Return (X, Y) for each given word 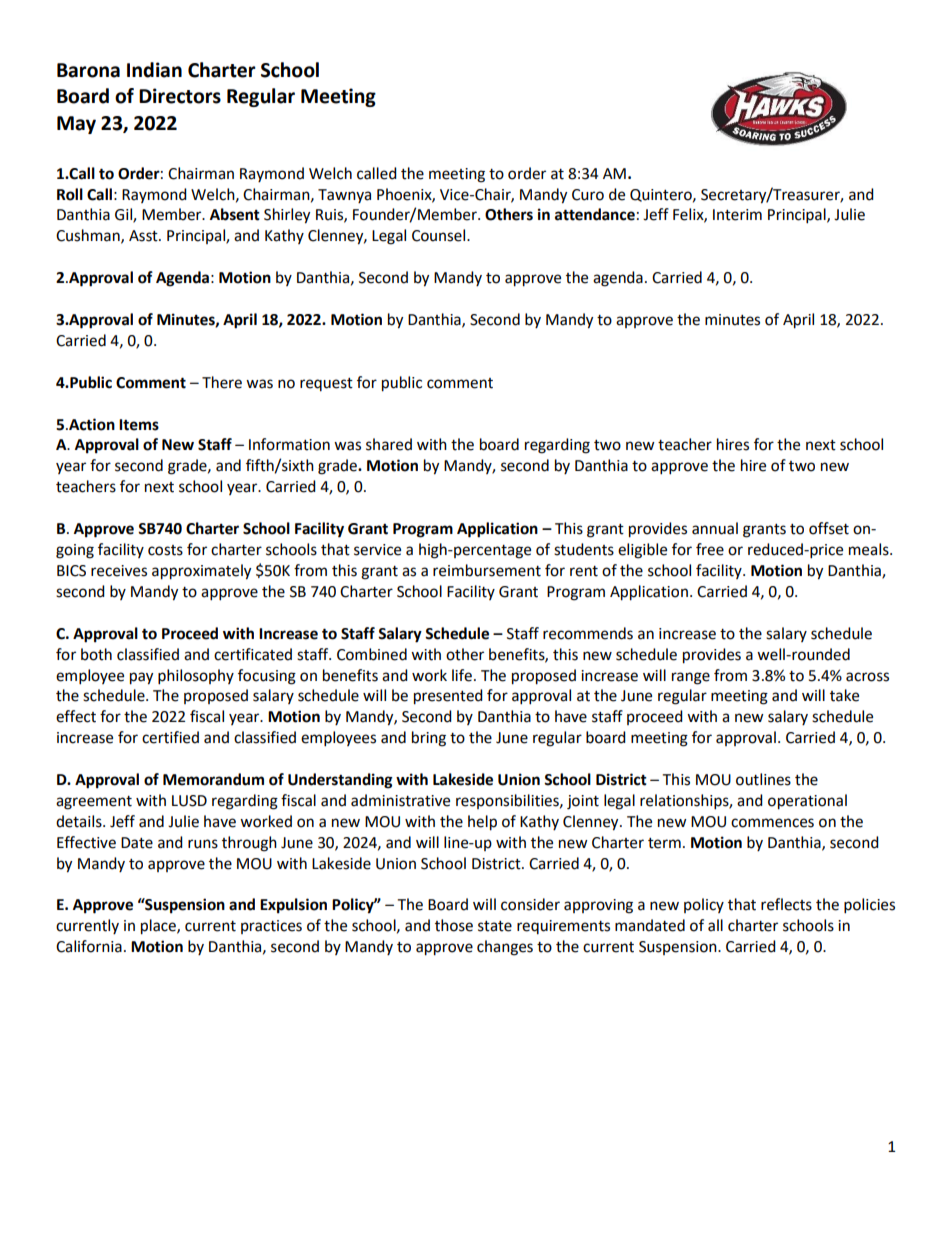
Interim (737, 215)
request (326, 384)
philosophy (196, 677)
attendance (595, 214)
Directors (180, 96)
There (222, 382)
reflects (786, 904)
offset (829, 528)
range (691, 678)
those (454, 925)
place (159, 927)
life (462, 675)
